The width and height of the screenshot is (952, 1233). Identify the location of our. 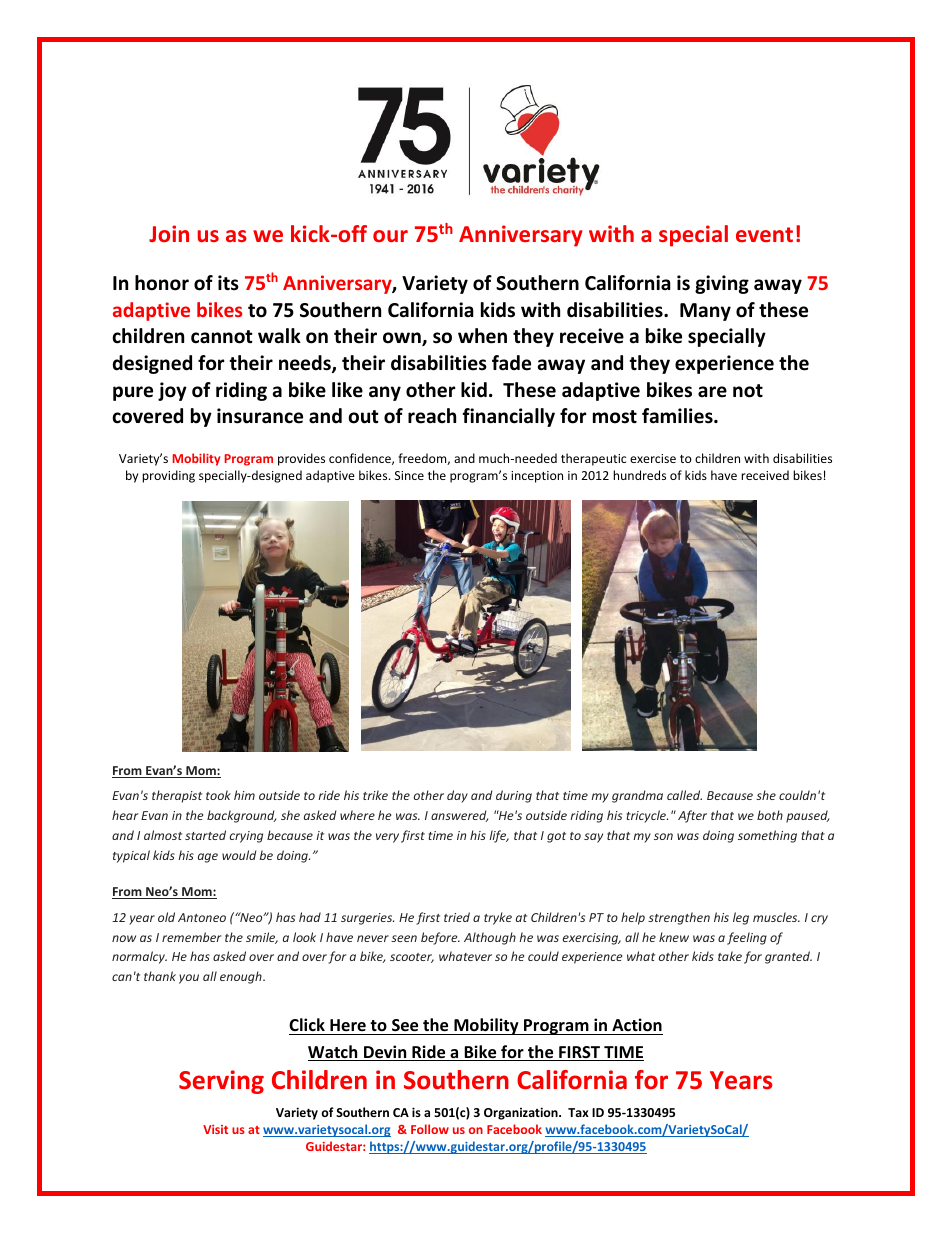
(390, 236).
